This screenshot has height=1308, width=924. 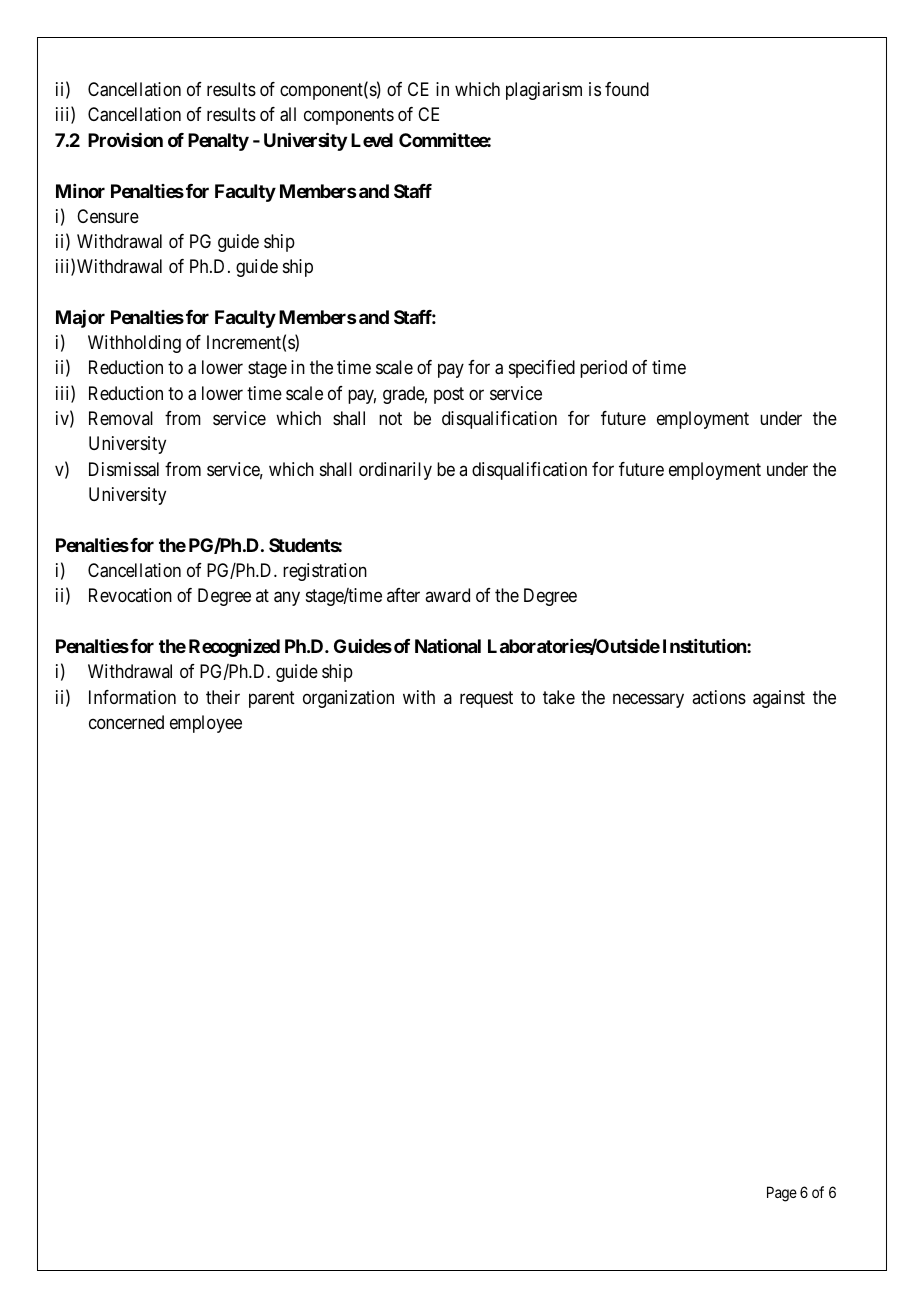 I want to click on Removal, so click(x=121, y=418).
